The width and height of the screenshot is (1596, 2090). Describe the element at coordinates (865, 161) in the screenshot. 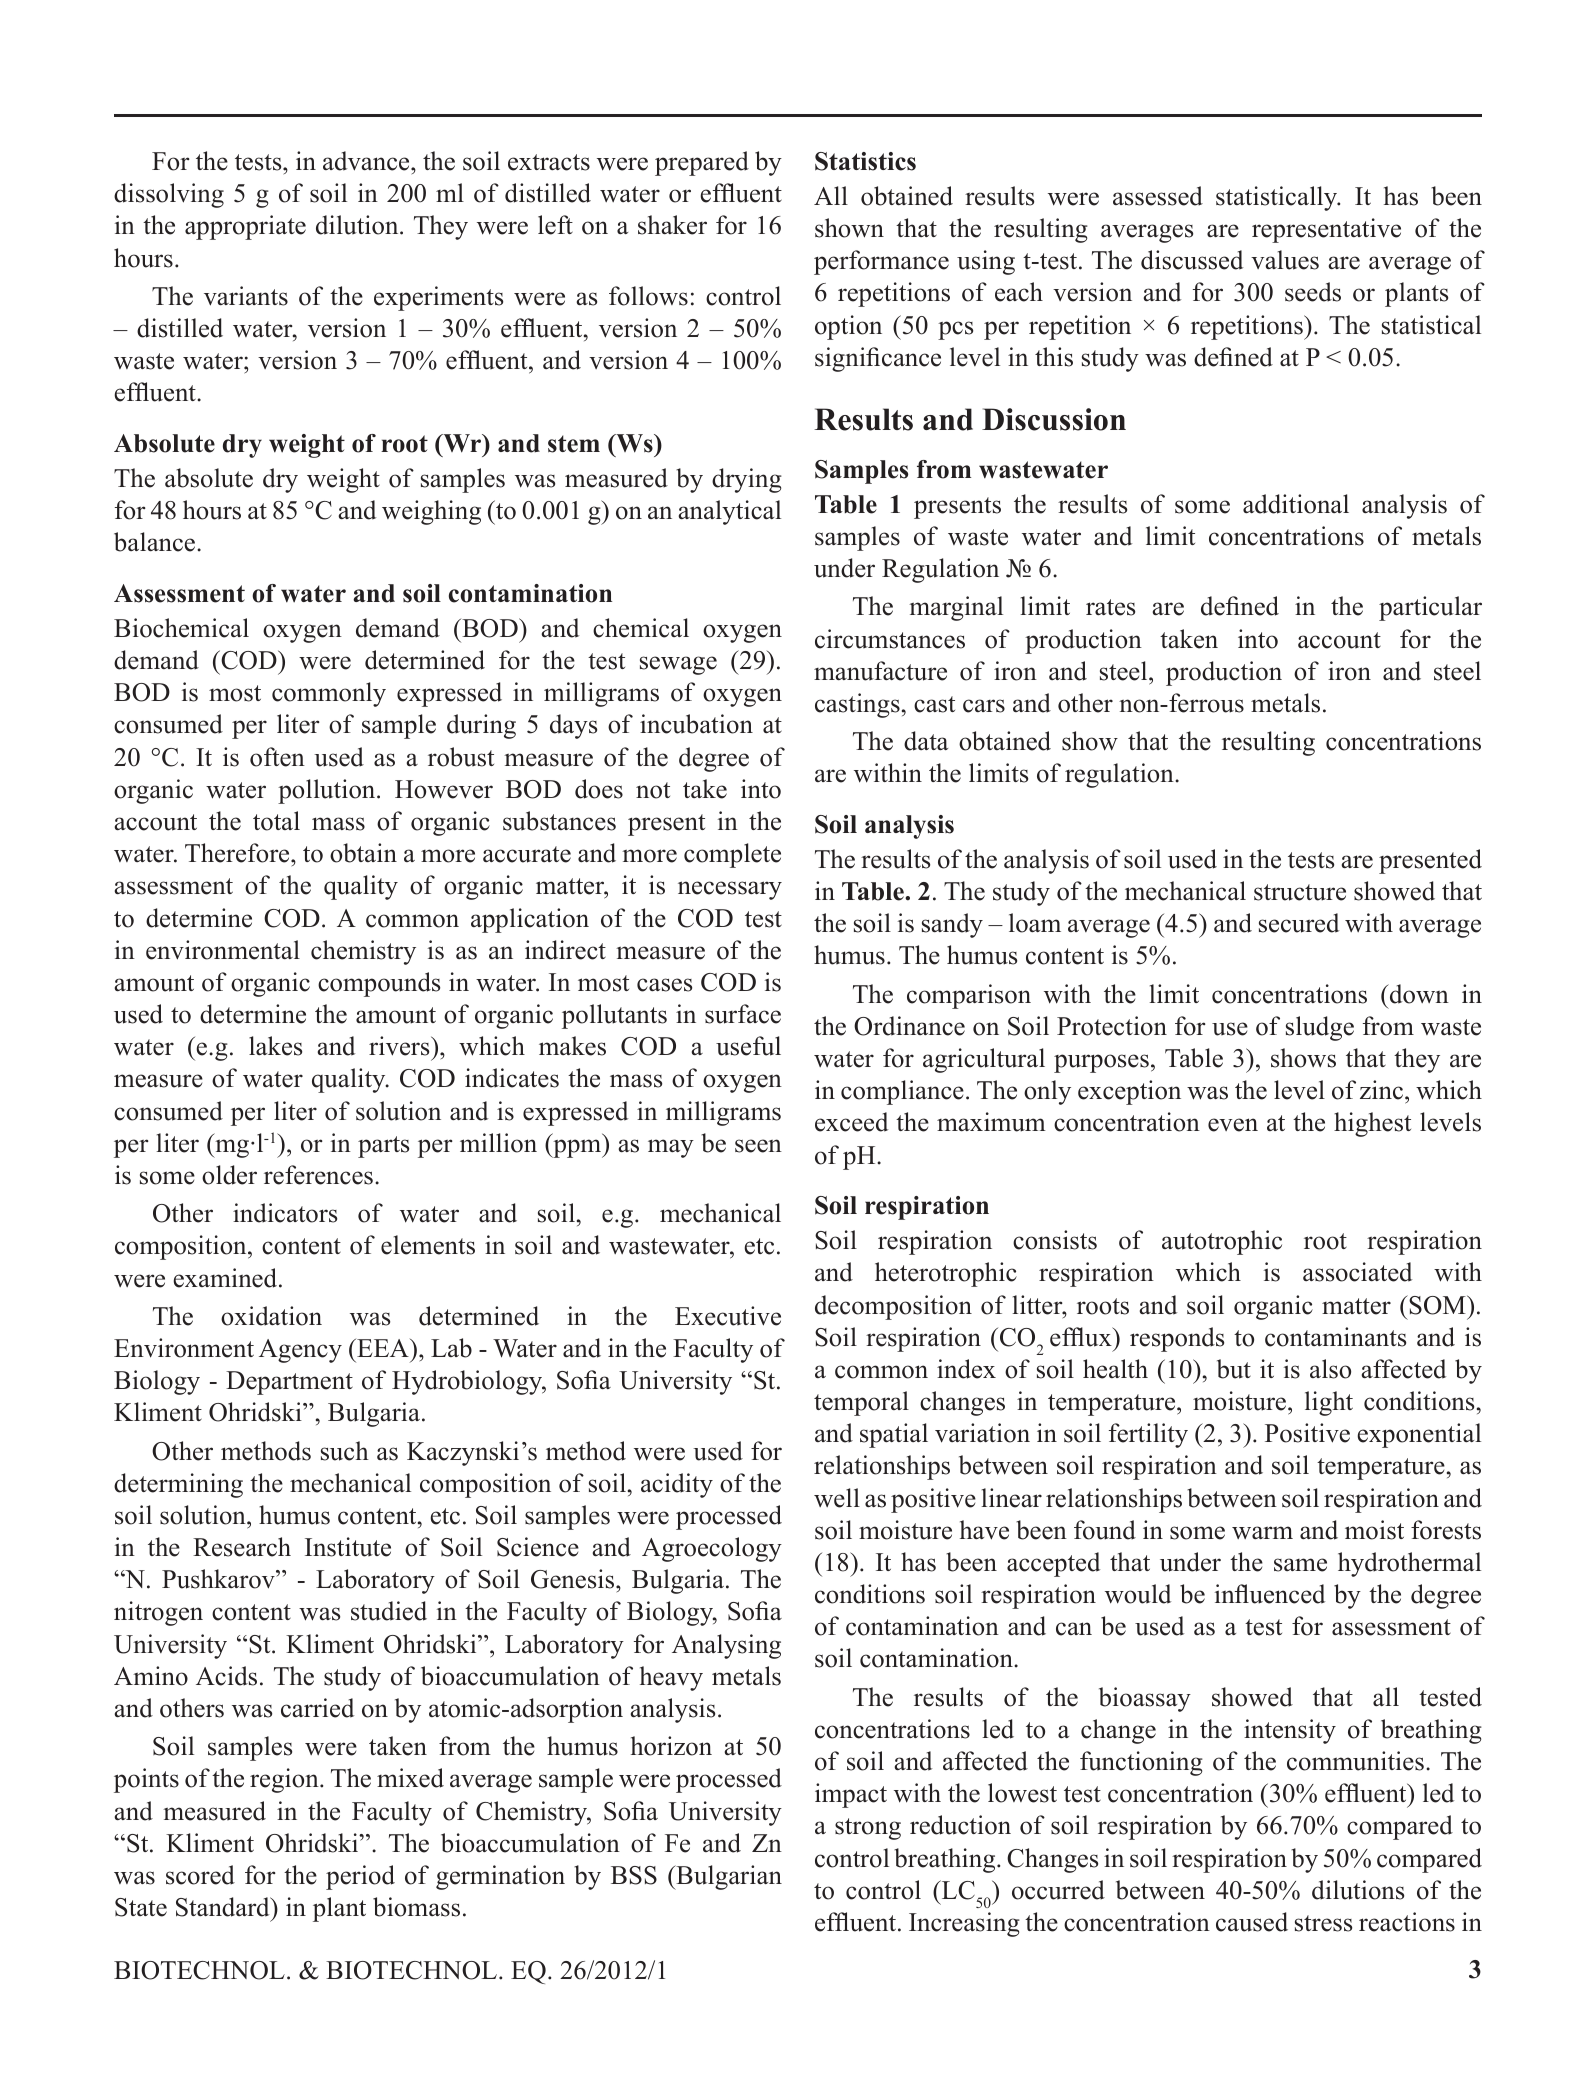

I see `Statistics` at that location.
